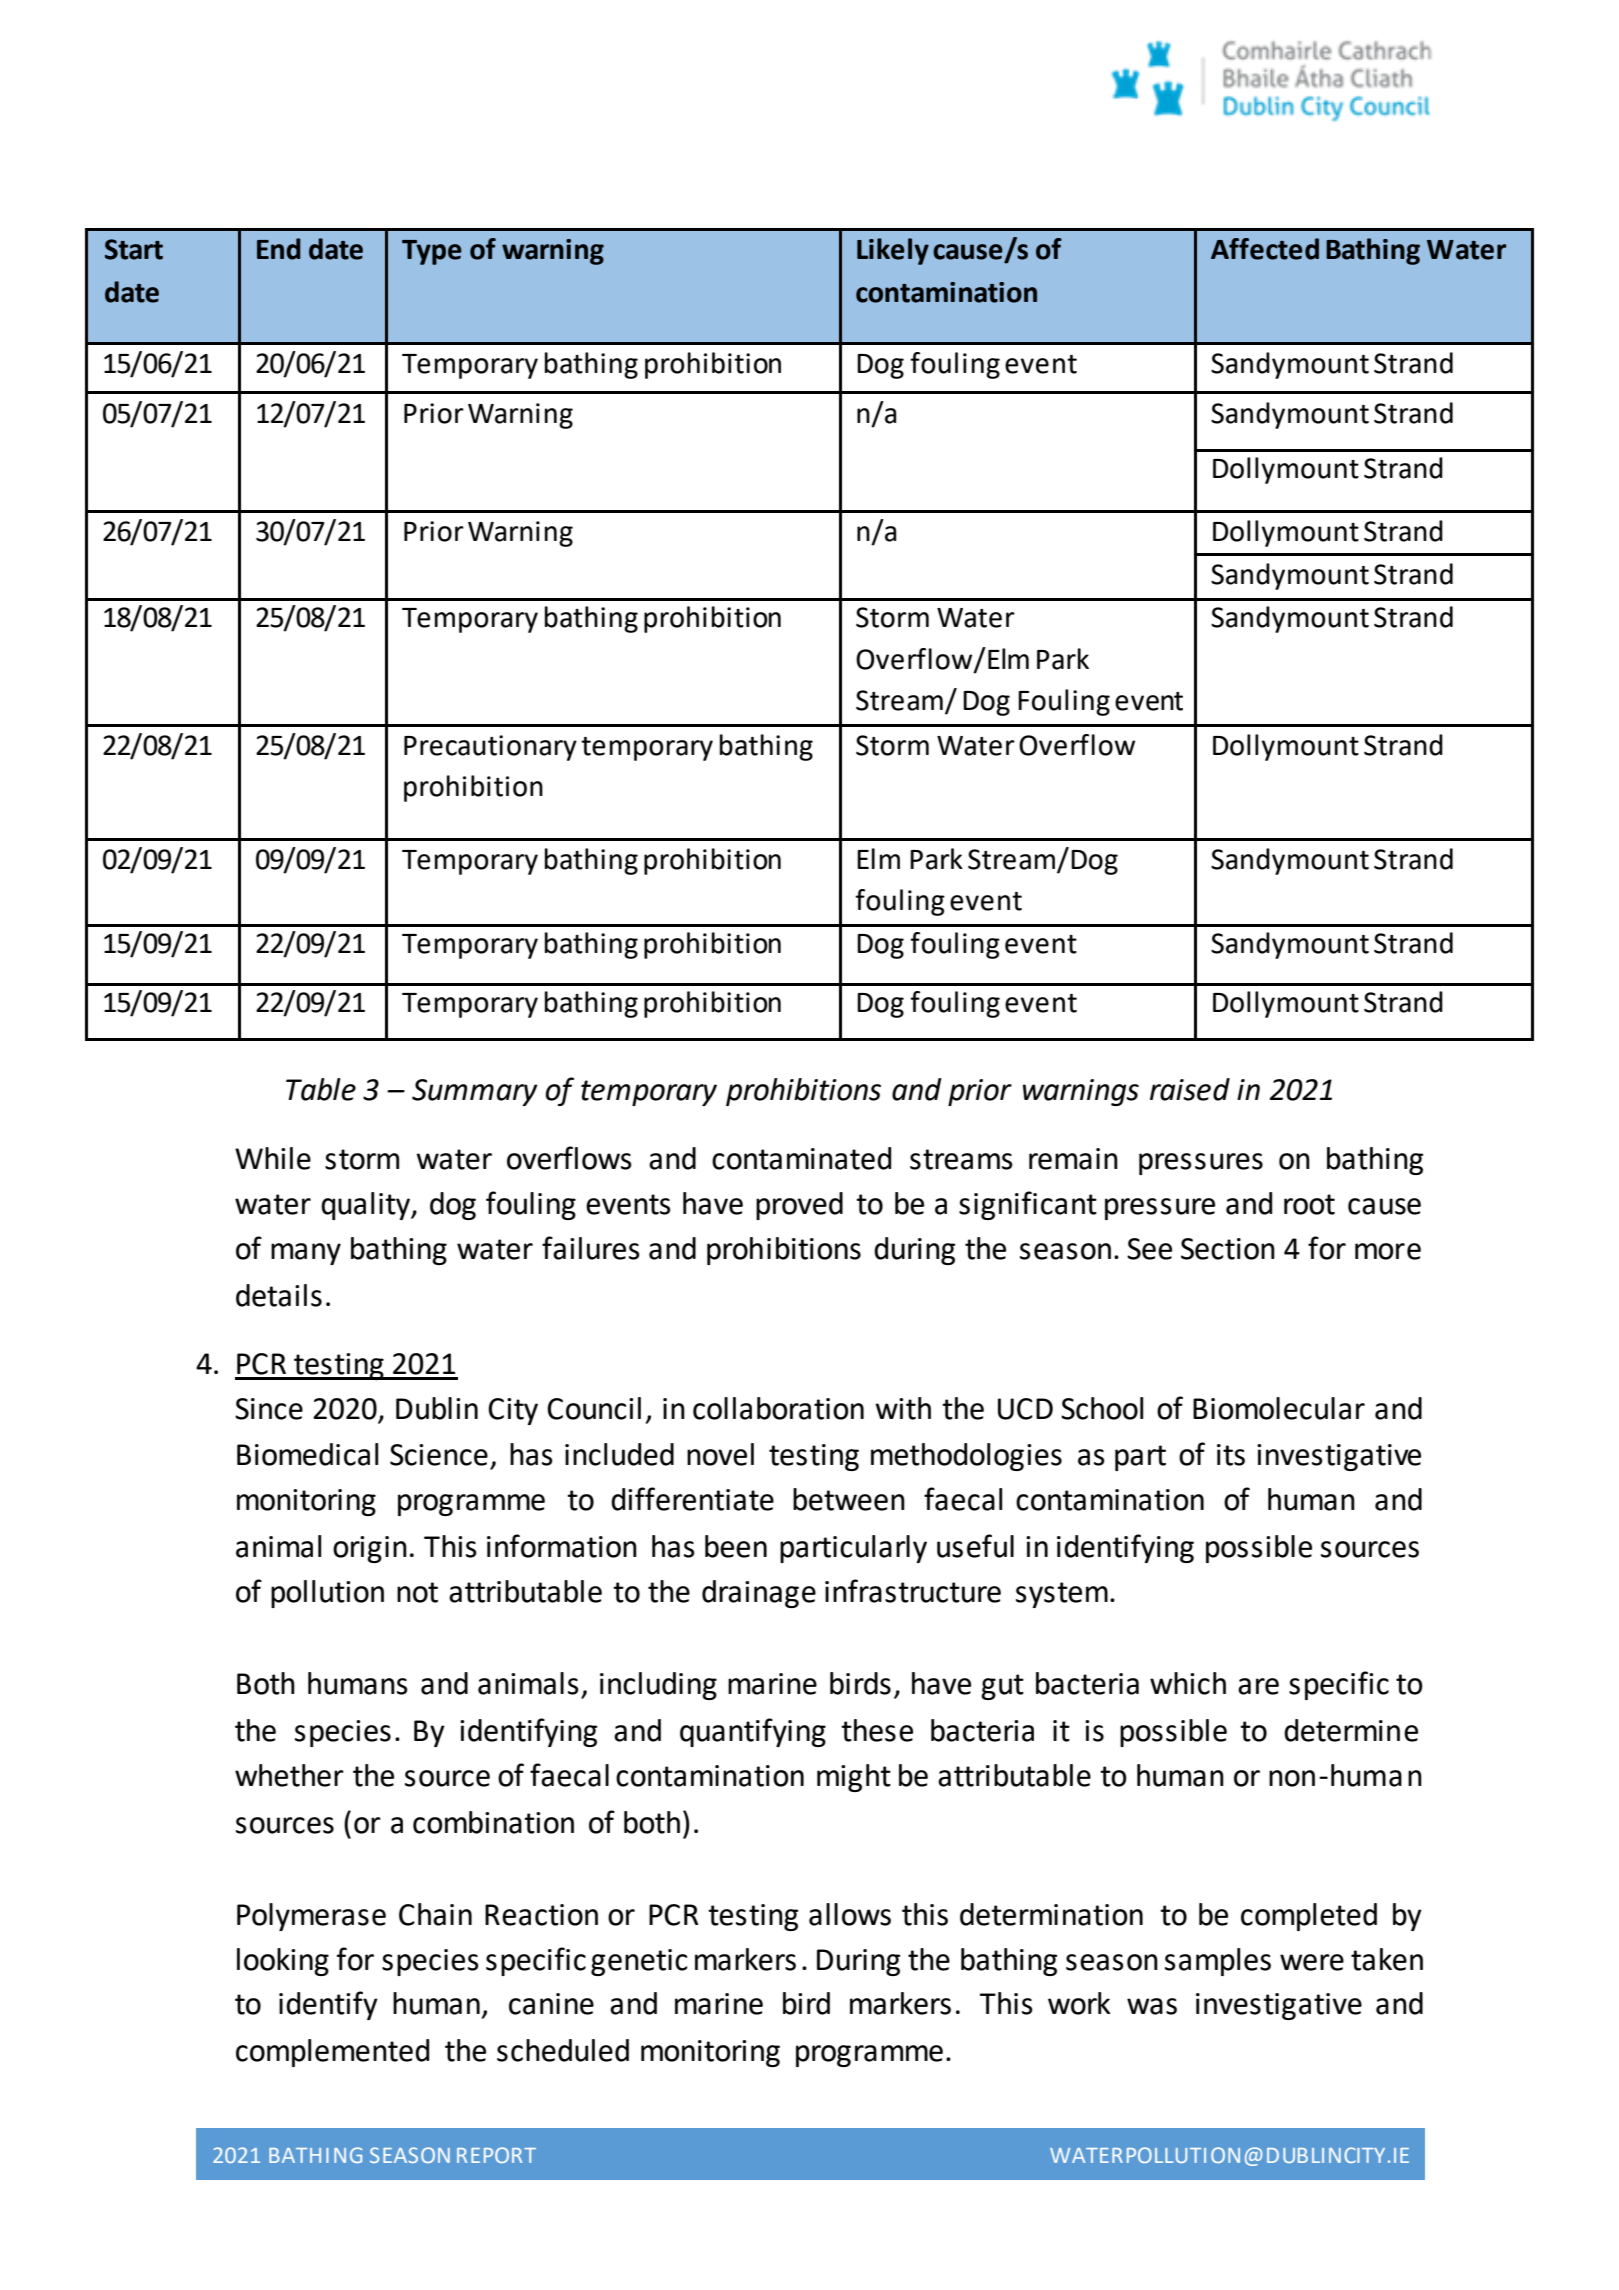  I want to click on End, so click(279, 249).
